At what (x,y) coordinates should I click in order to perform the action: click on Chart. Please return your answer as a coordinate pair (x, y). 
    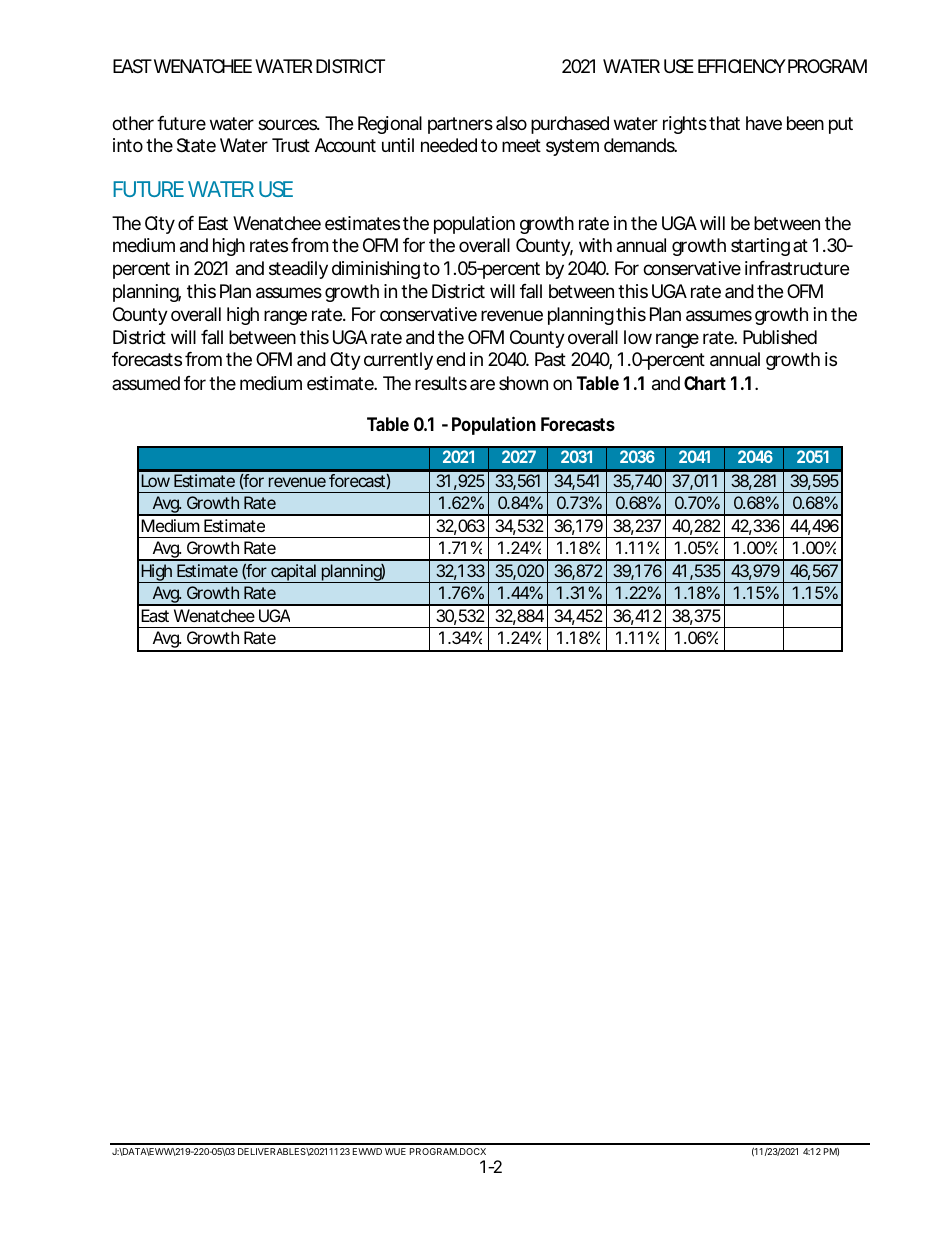
    Looking at the image, I should click on (705, 383).
